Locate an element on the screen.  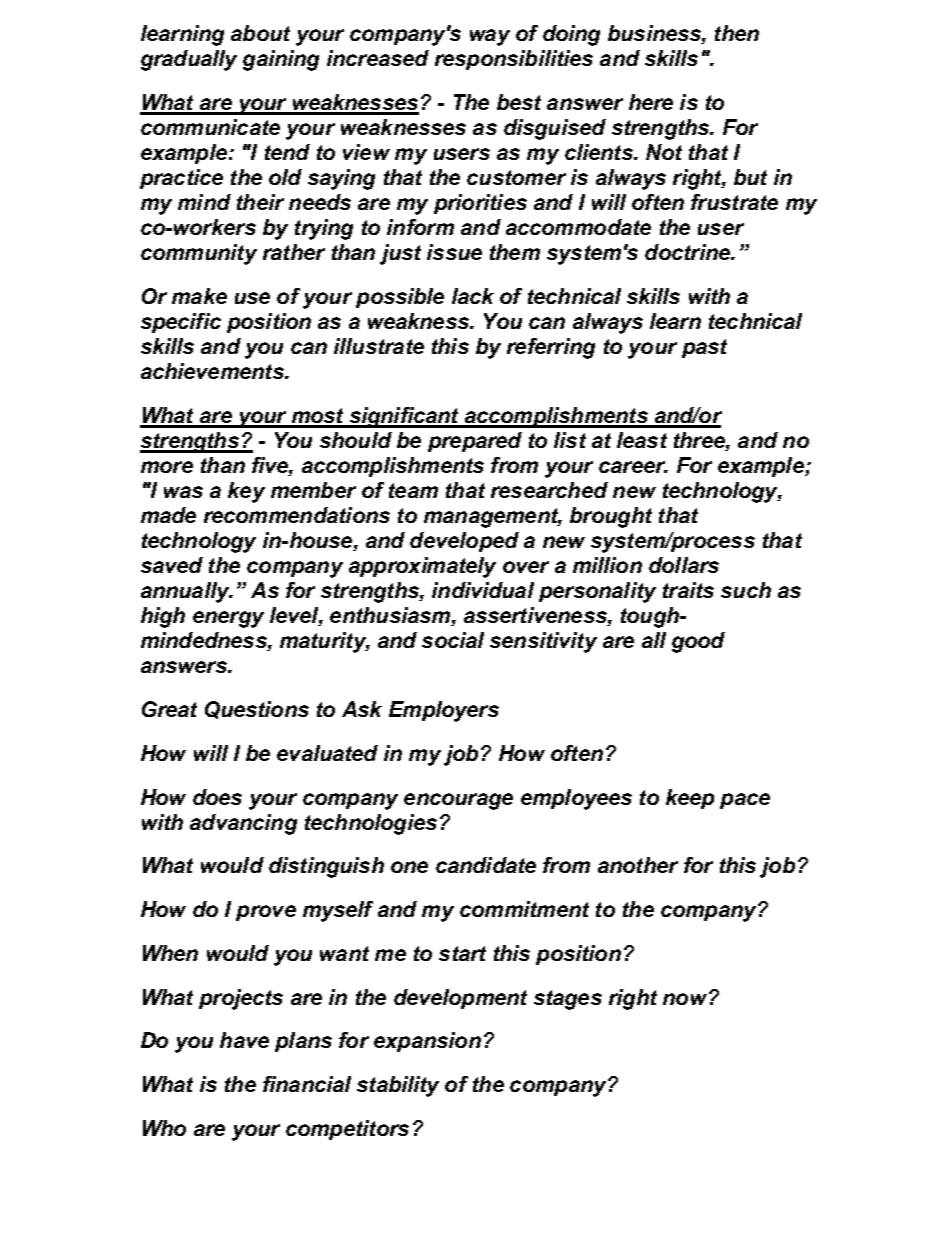
have is located at coordinates (244, 1040).
